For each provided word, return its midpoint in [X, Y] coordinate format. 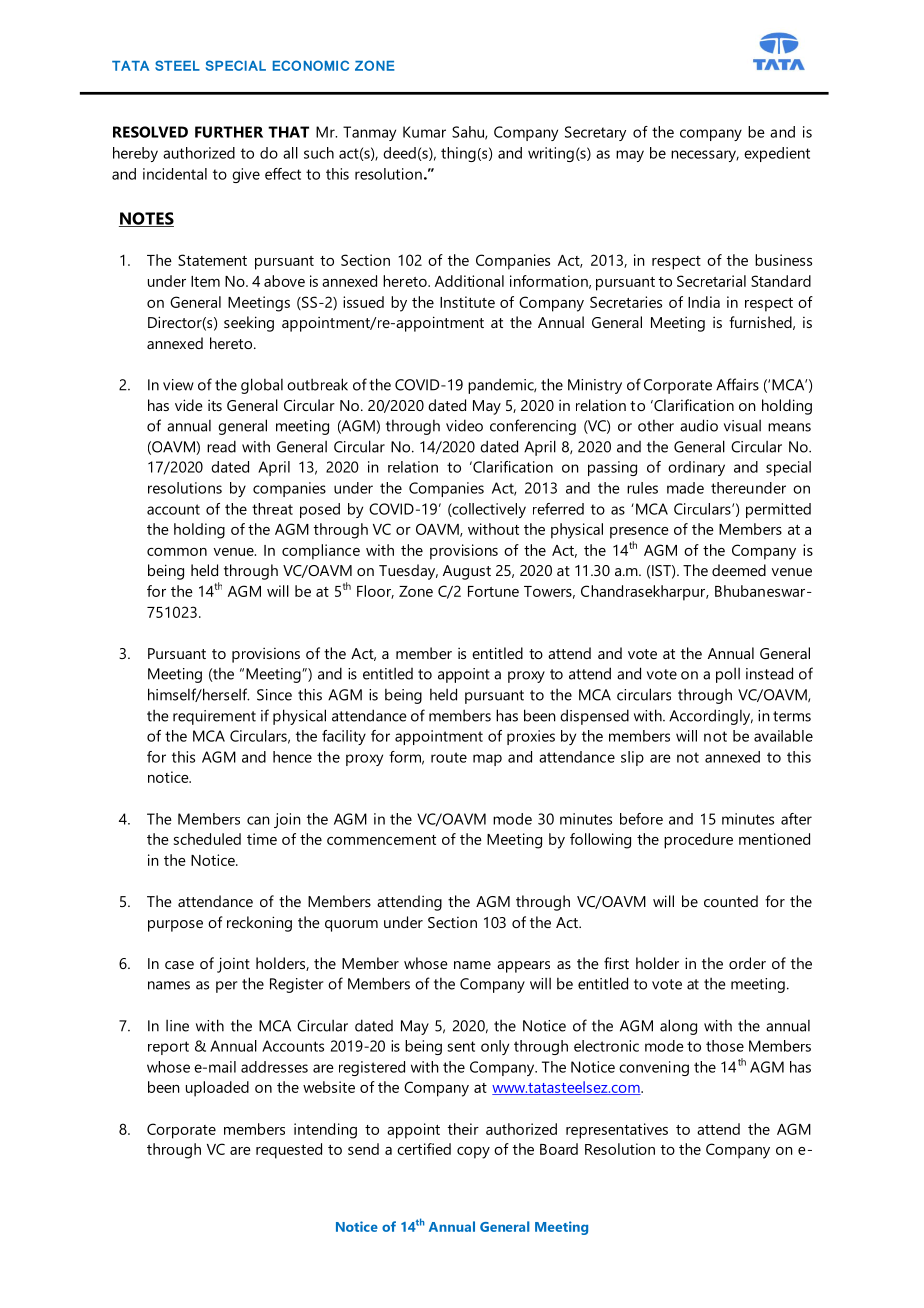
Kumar [424, 132]
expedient [777, 154]
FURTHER [229, 132]
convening [654, 1068]
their [463, 1129]
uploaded [217, 1089]
